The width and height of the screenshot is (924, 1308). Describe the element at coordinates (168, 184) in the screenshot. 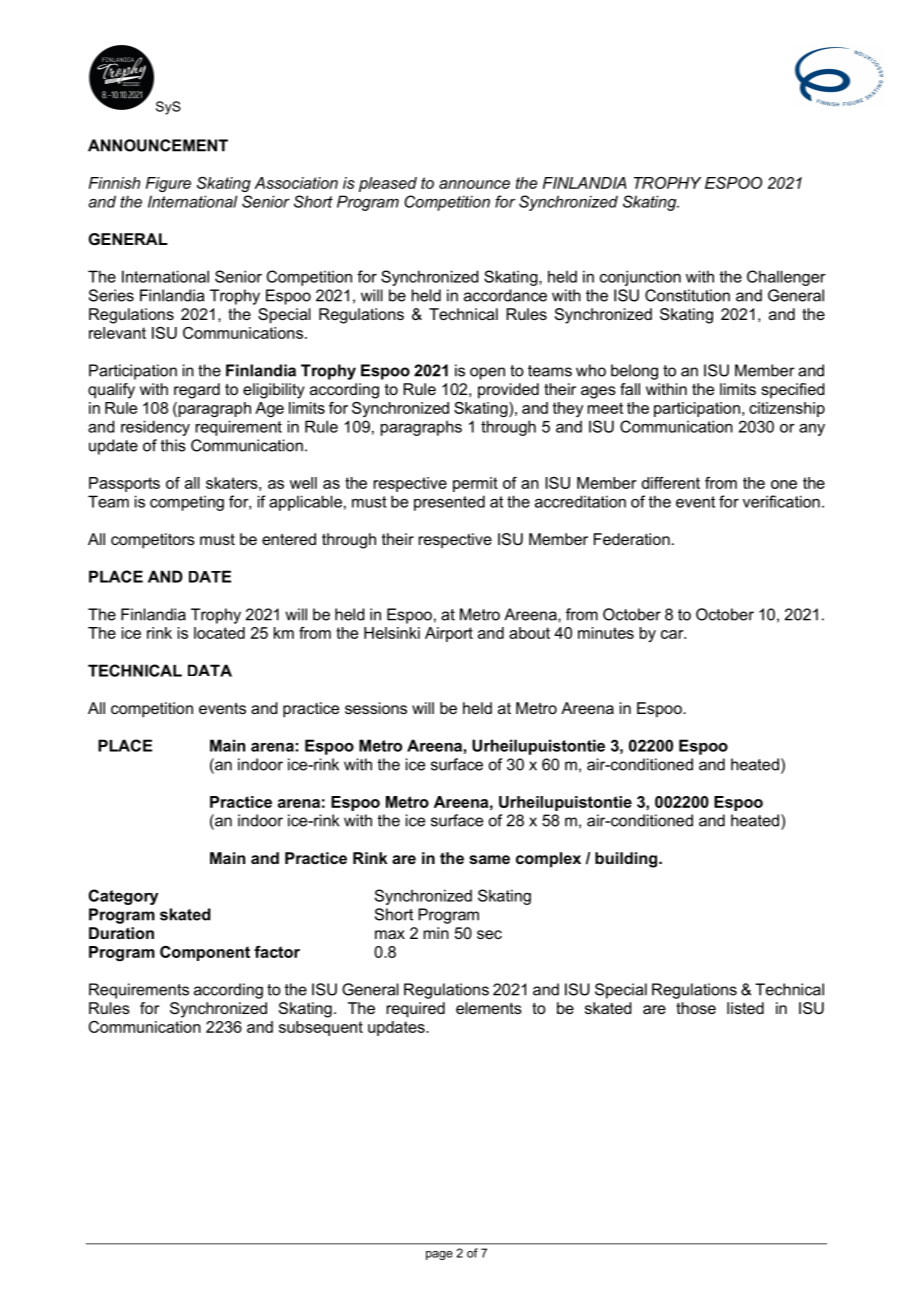

I see `Figure` at that location.
